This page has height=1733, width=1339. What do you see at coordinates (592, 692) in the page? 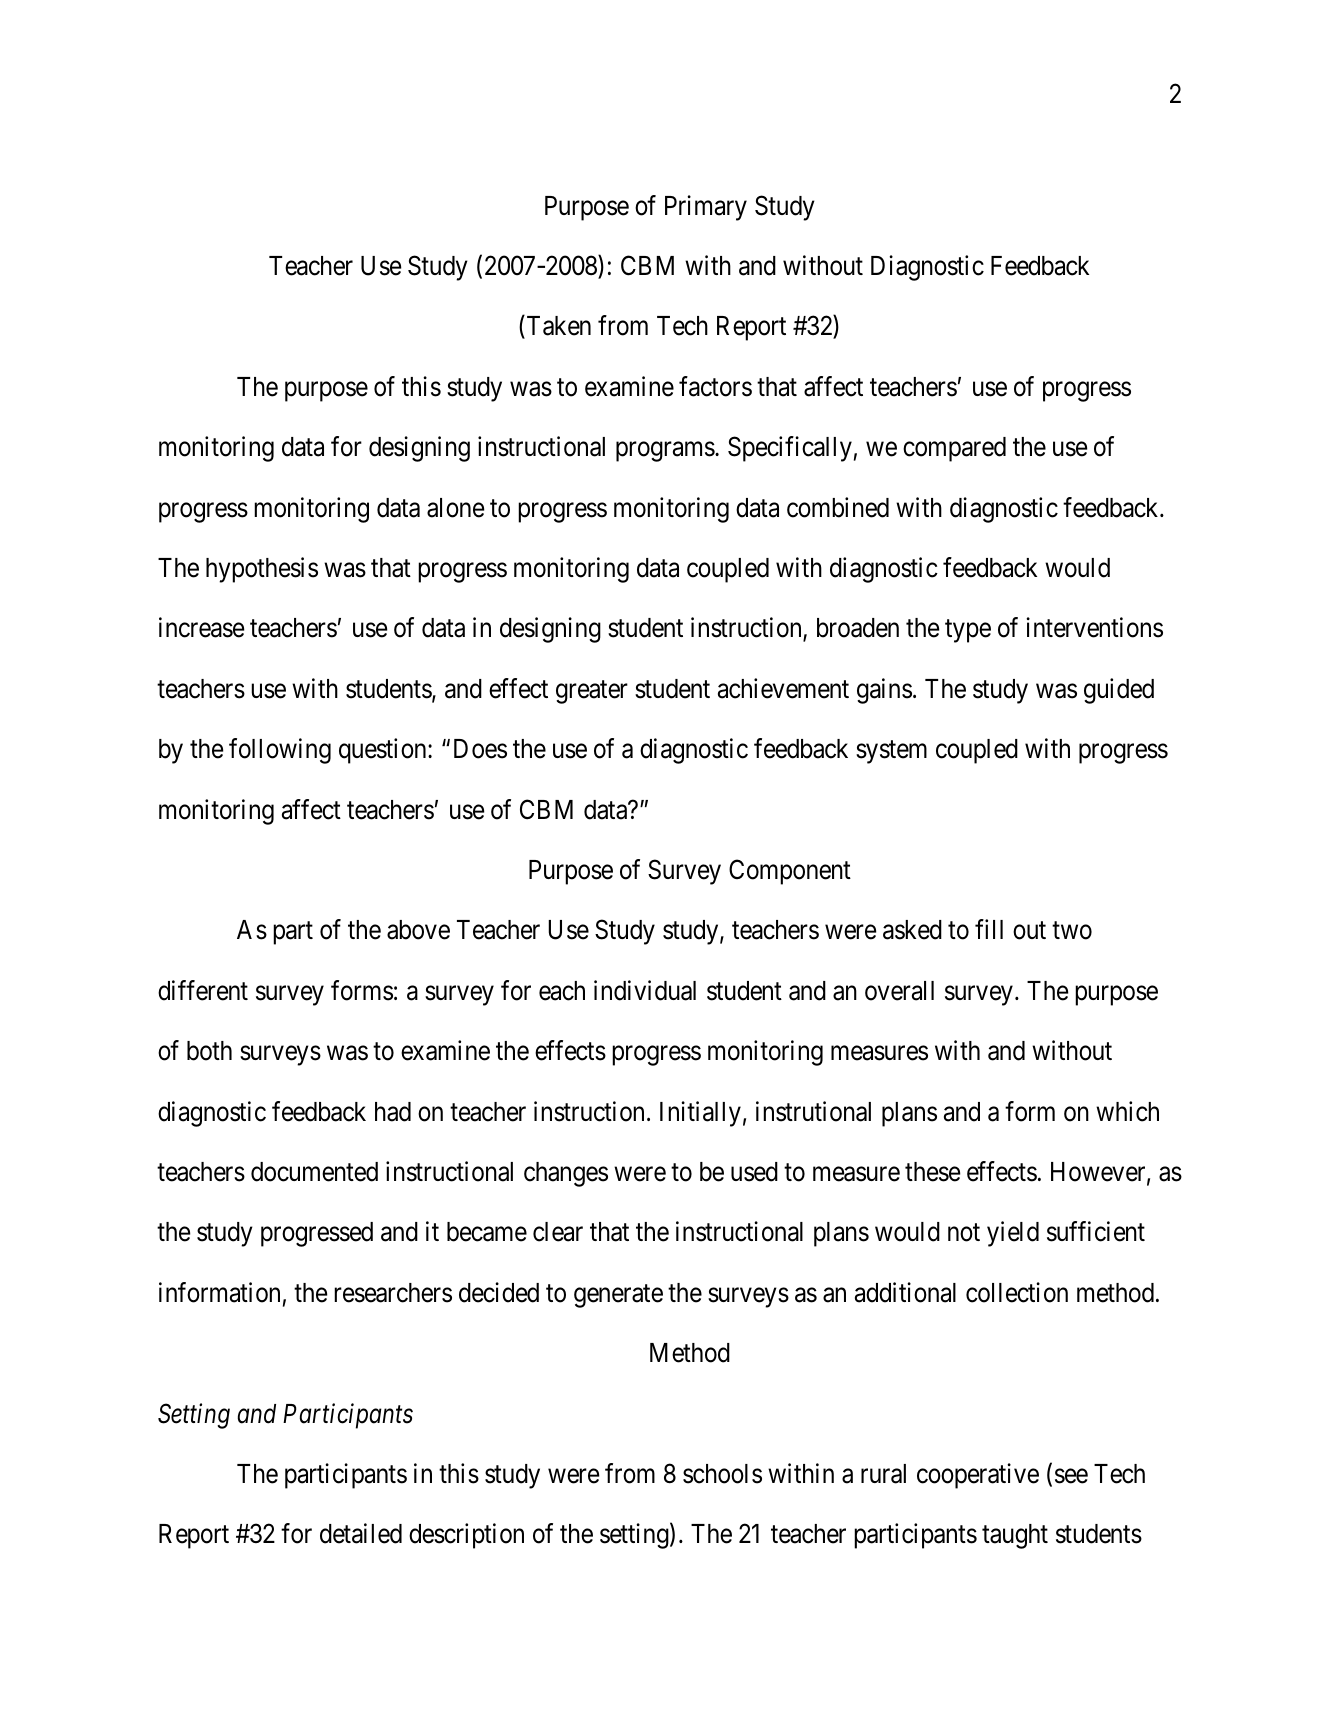
I see `greater` at bounding box center [592, 692].
